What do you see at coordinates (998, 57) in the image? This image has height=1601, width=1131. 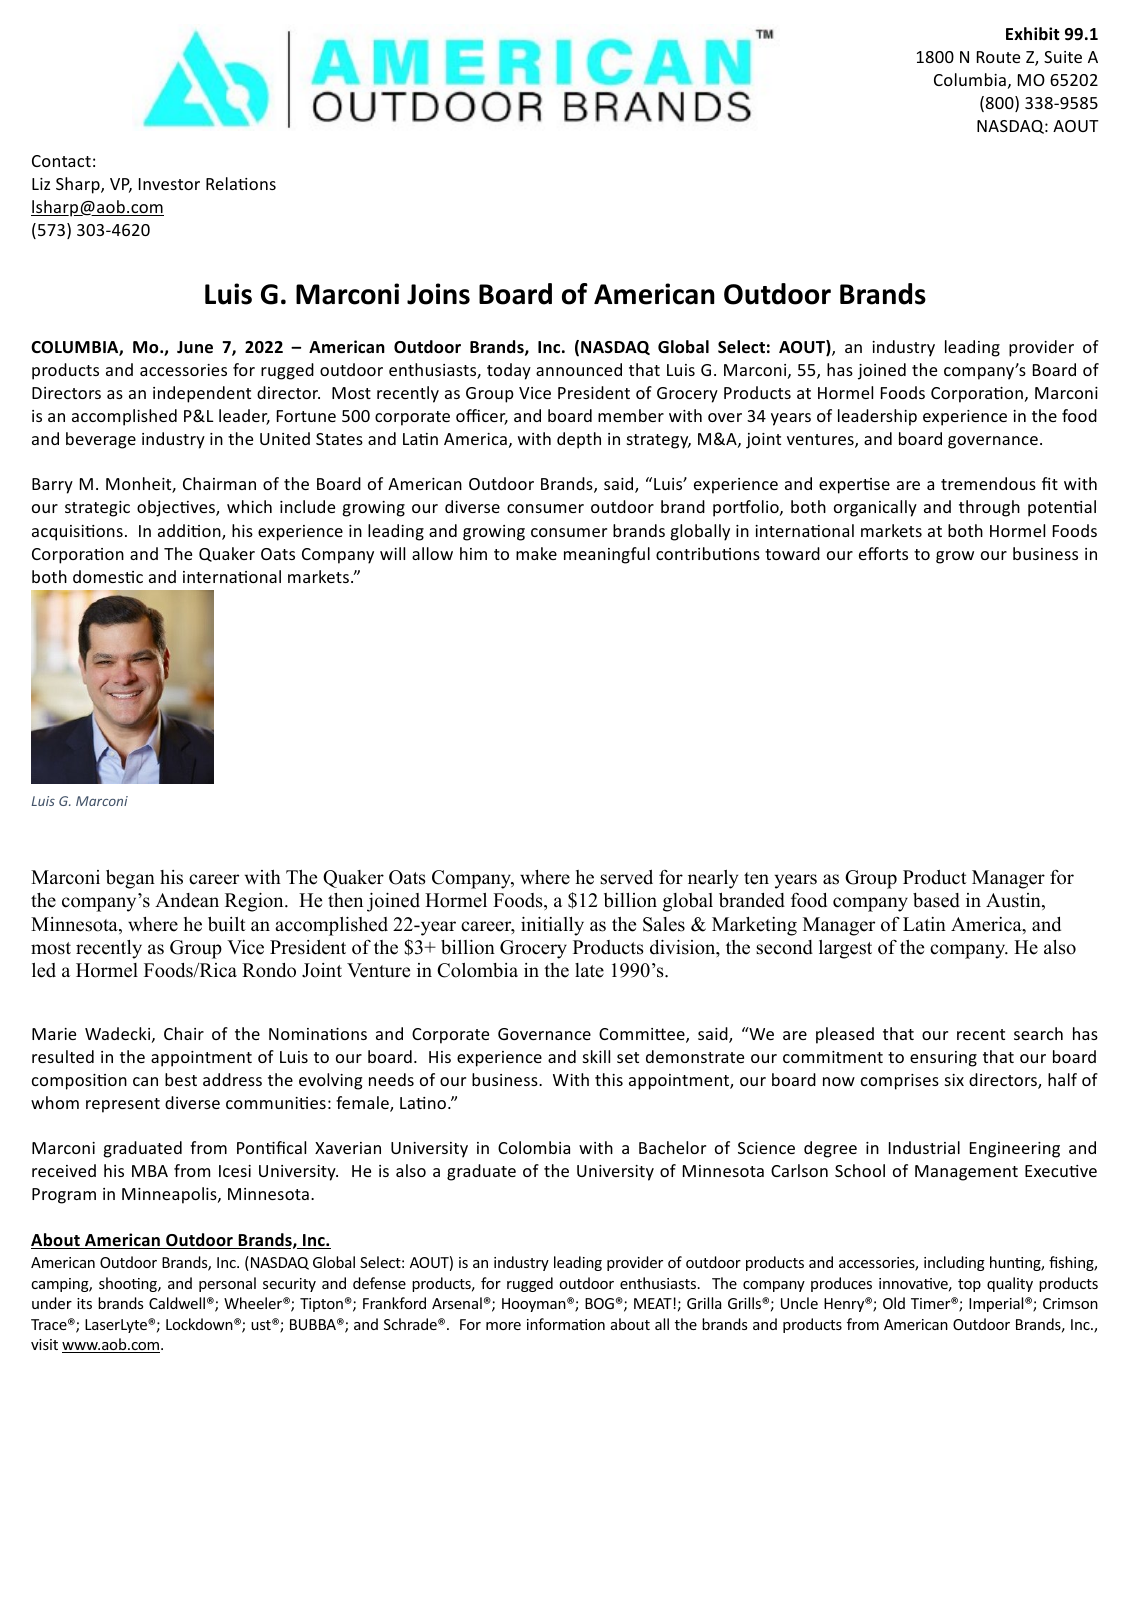 I see `Route` at bounding box center [998, 57].
